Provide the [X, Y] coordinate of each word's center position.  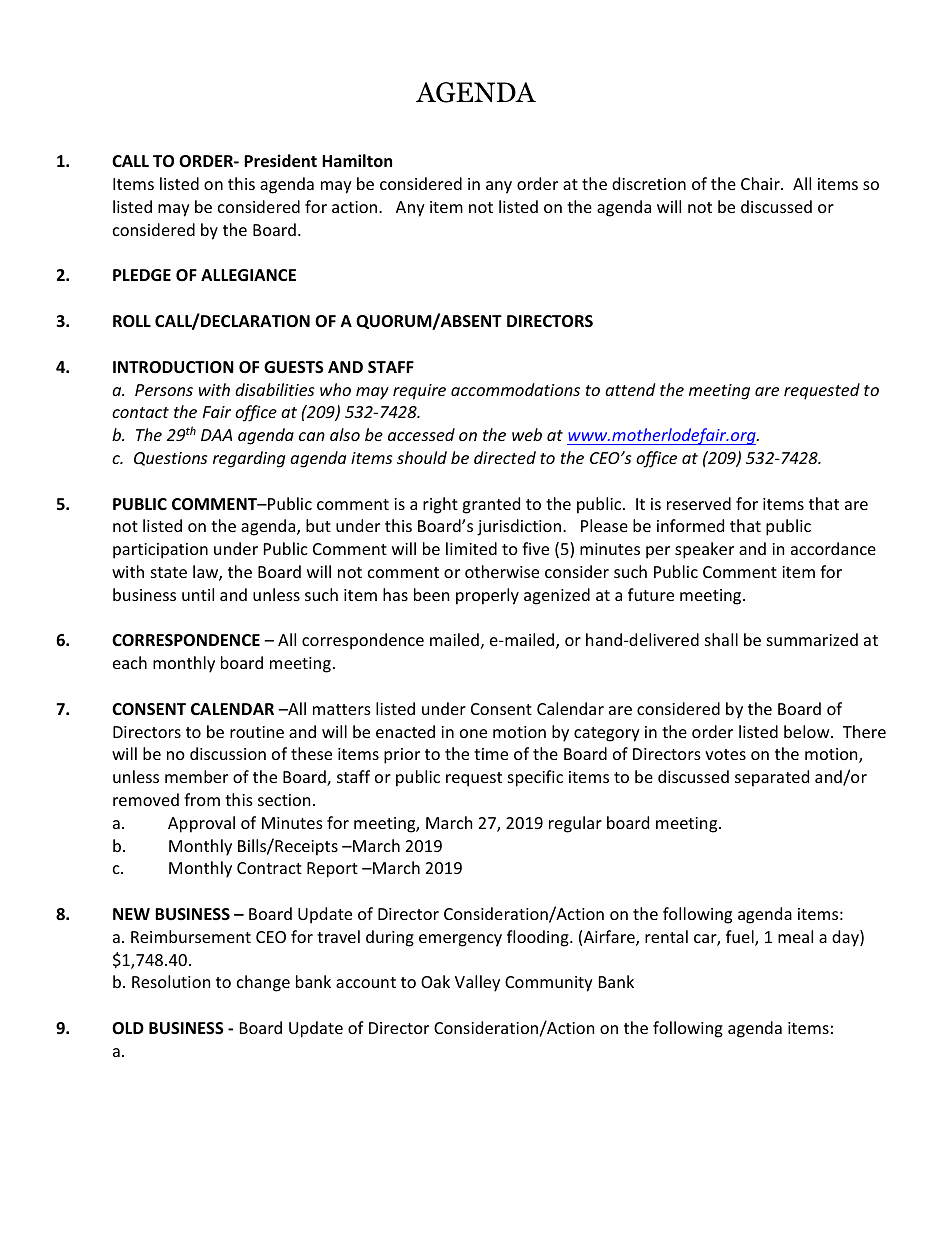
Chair [761, 183]
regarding [249, 459]
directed [505, 457]
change [263, 983]
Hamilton [357, 160]
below [808, 731]
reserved [699, 503]
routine [257, 732]
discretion [649, 183]
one [473, 733]
